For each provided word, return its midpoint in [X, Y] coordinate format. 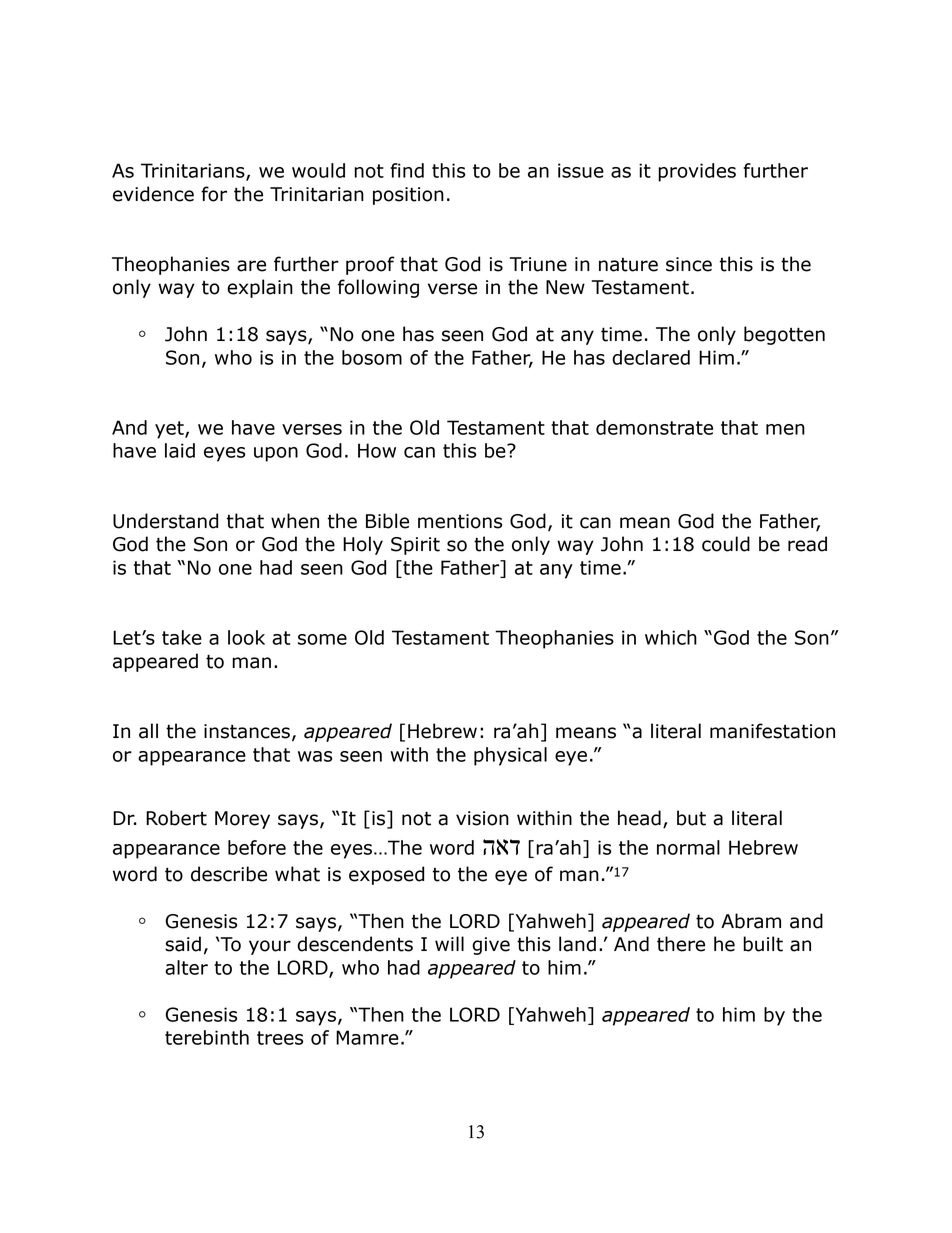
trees [280, 1038]
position [408, 196]
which [671, 637]
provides [697, 172]
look [246, 637]
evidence [153, 194]
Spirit [415, 546]
